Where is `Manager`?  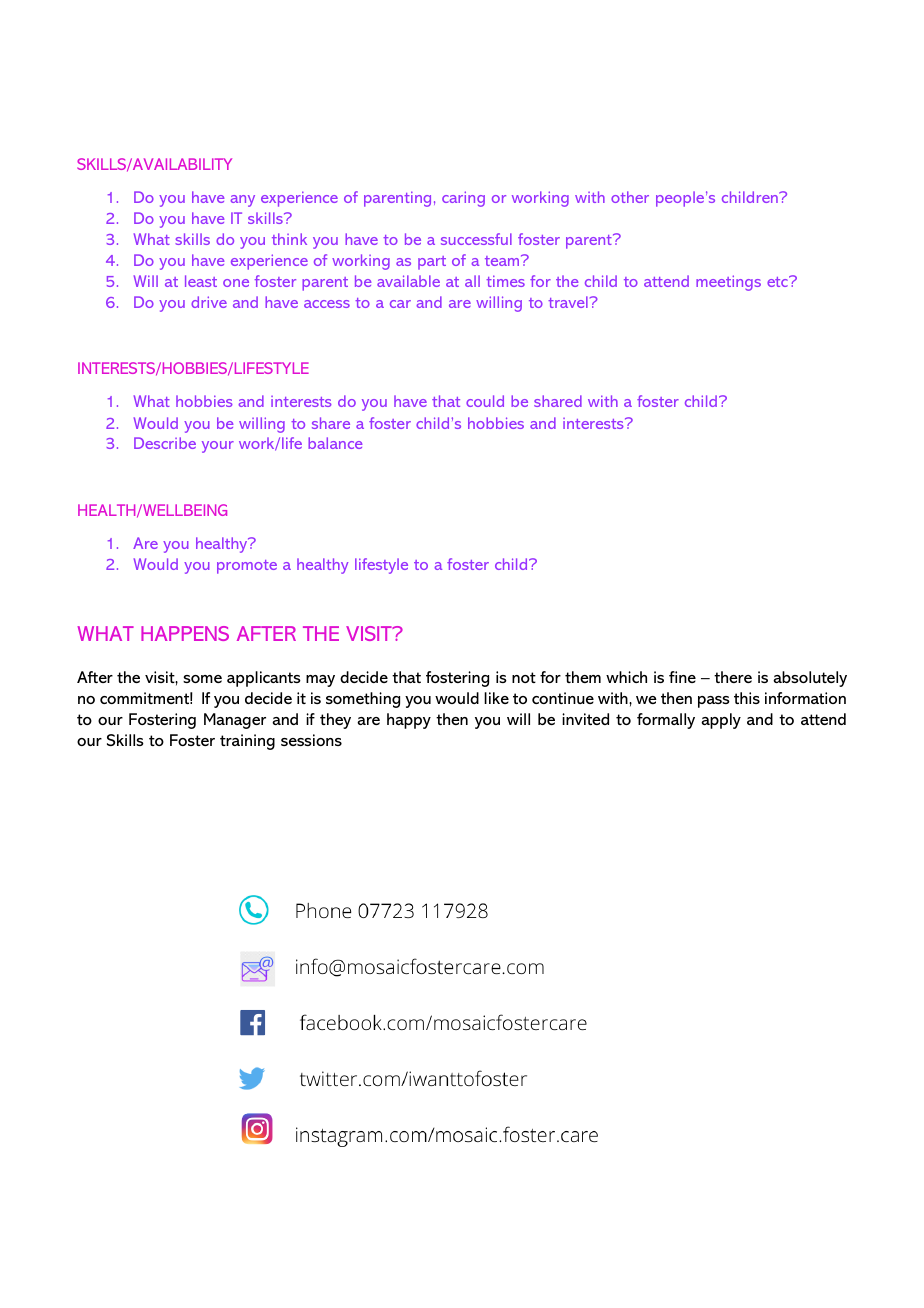 Manager is located at coordinates (235, 721).
